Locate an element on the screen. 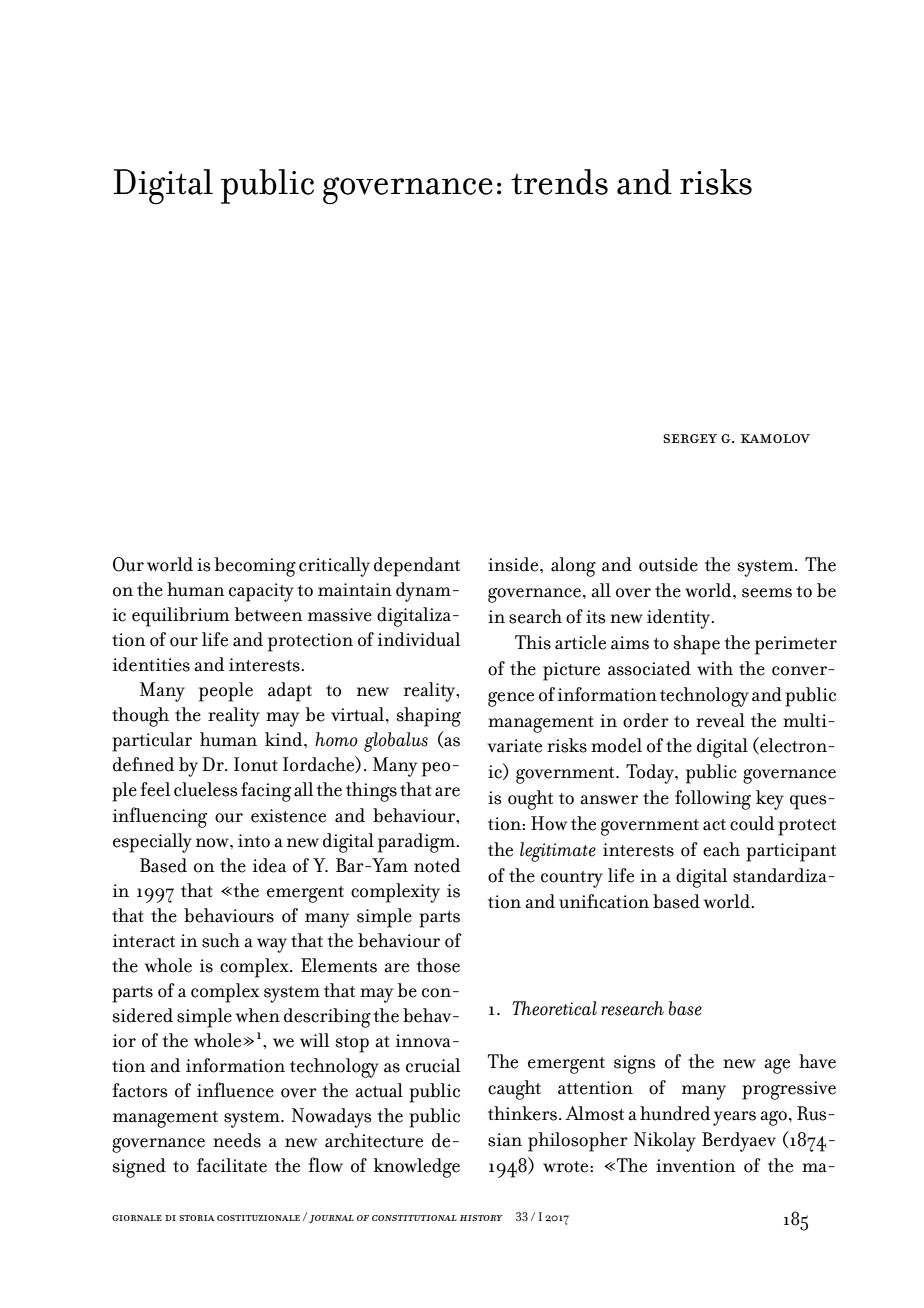  needs is located at coordinates (237, 1140).
